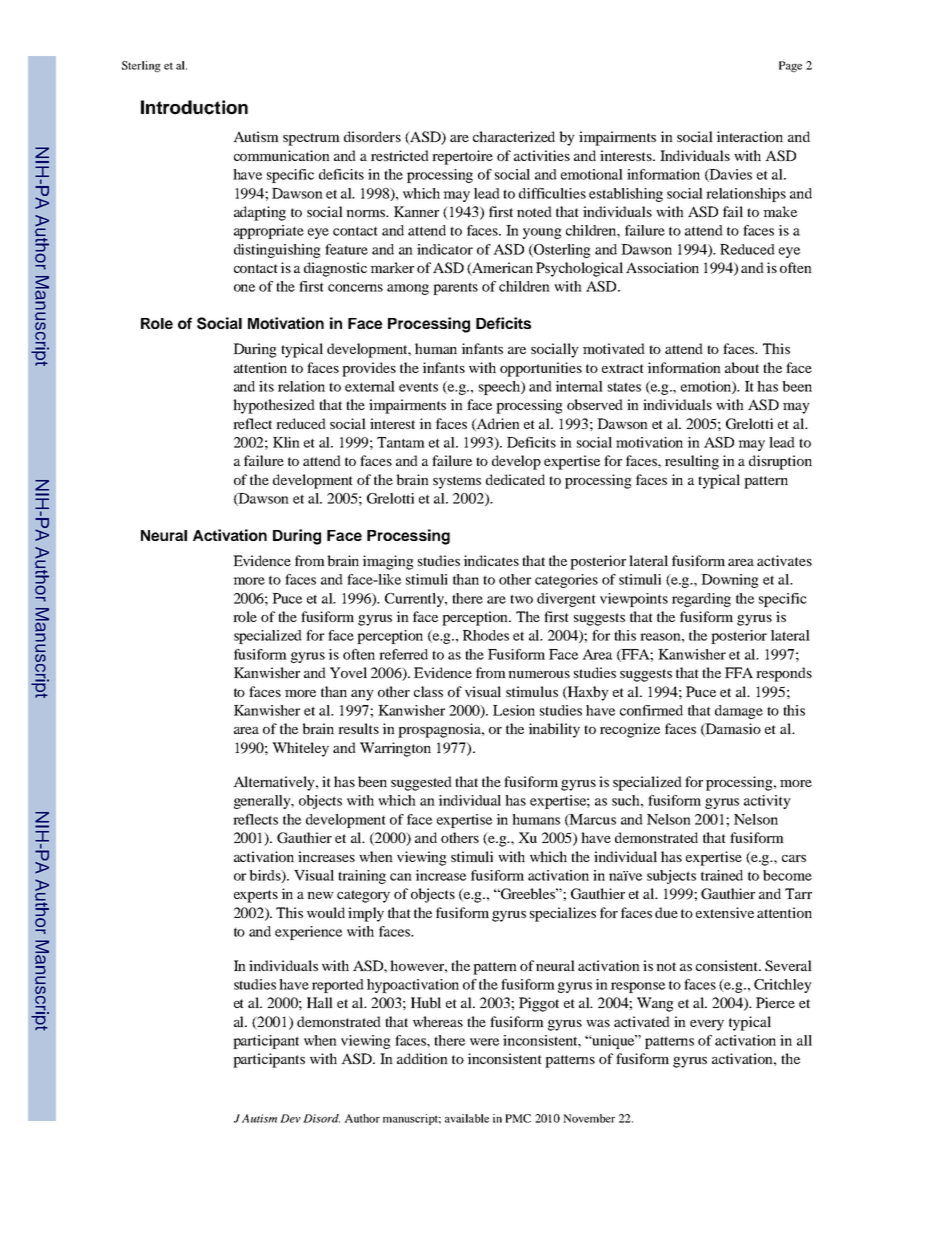 This screenshot has width=952, height=1233. Describe the element at coordinates (692, 462) in the screenshot. I see `resulting` at that location.
